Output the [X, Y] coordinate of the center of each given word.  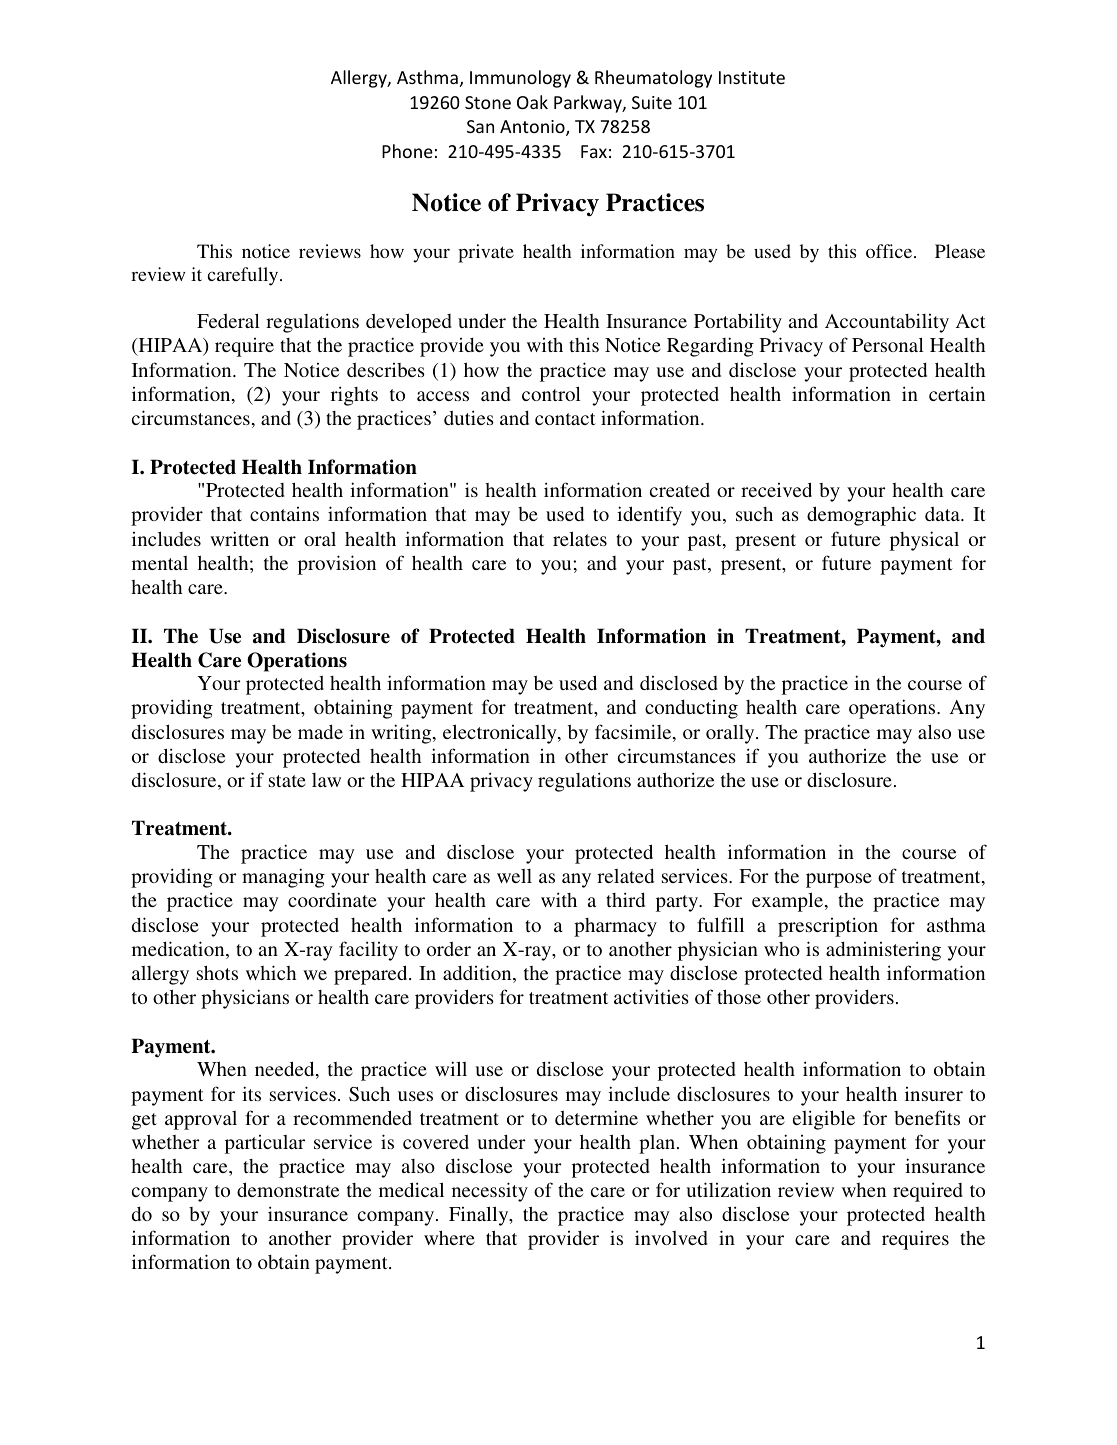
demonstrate [288, 1189]
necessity [490, 1192]
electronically [501, 734]
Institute [752, 77]
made [320, 732]
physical [924, 541]
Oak [532, 102]
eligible [824, 1120]
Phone [407, 151]
